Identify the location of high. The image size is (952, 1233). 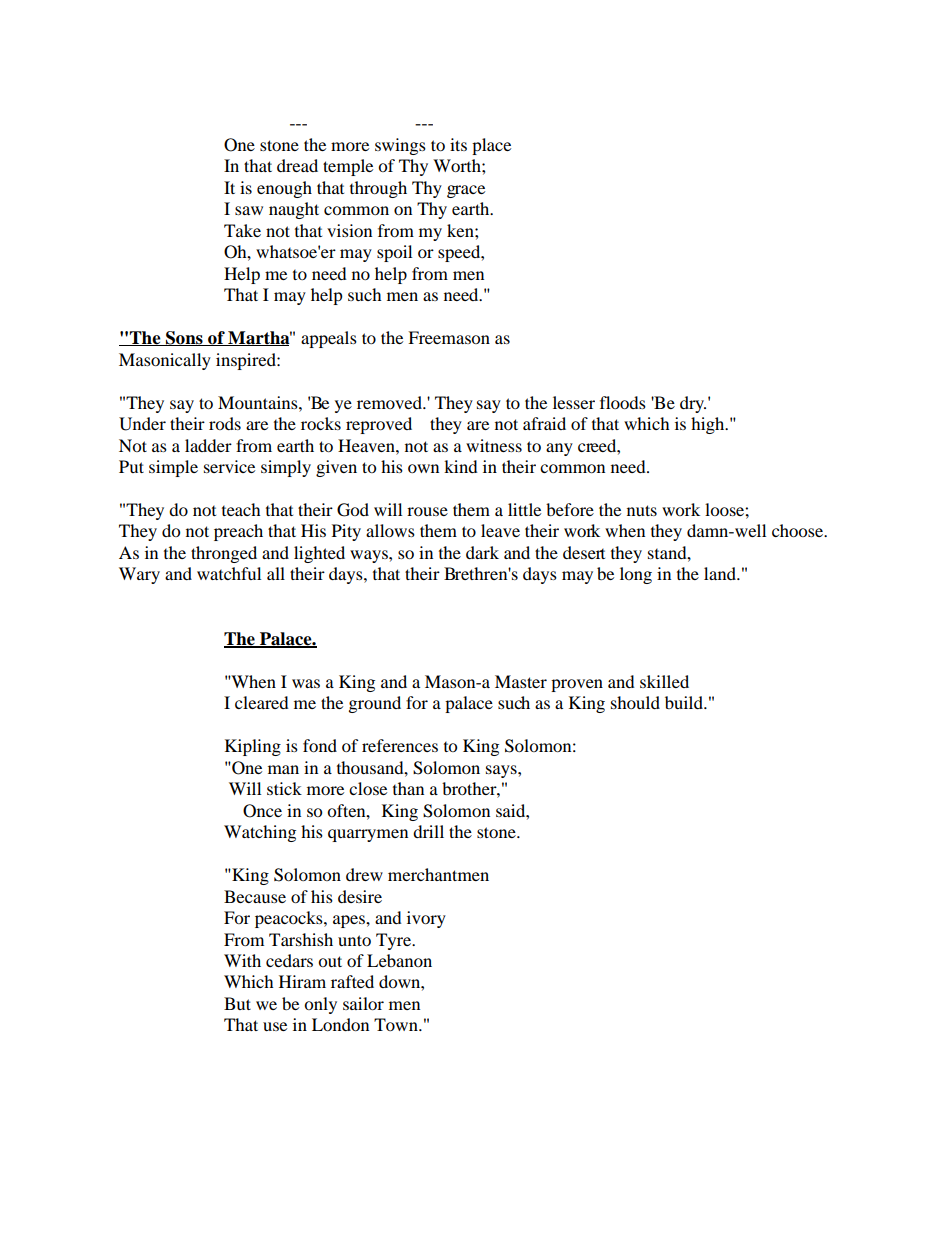
(709, 425).
